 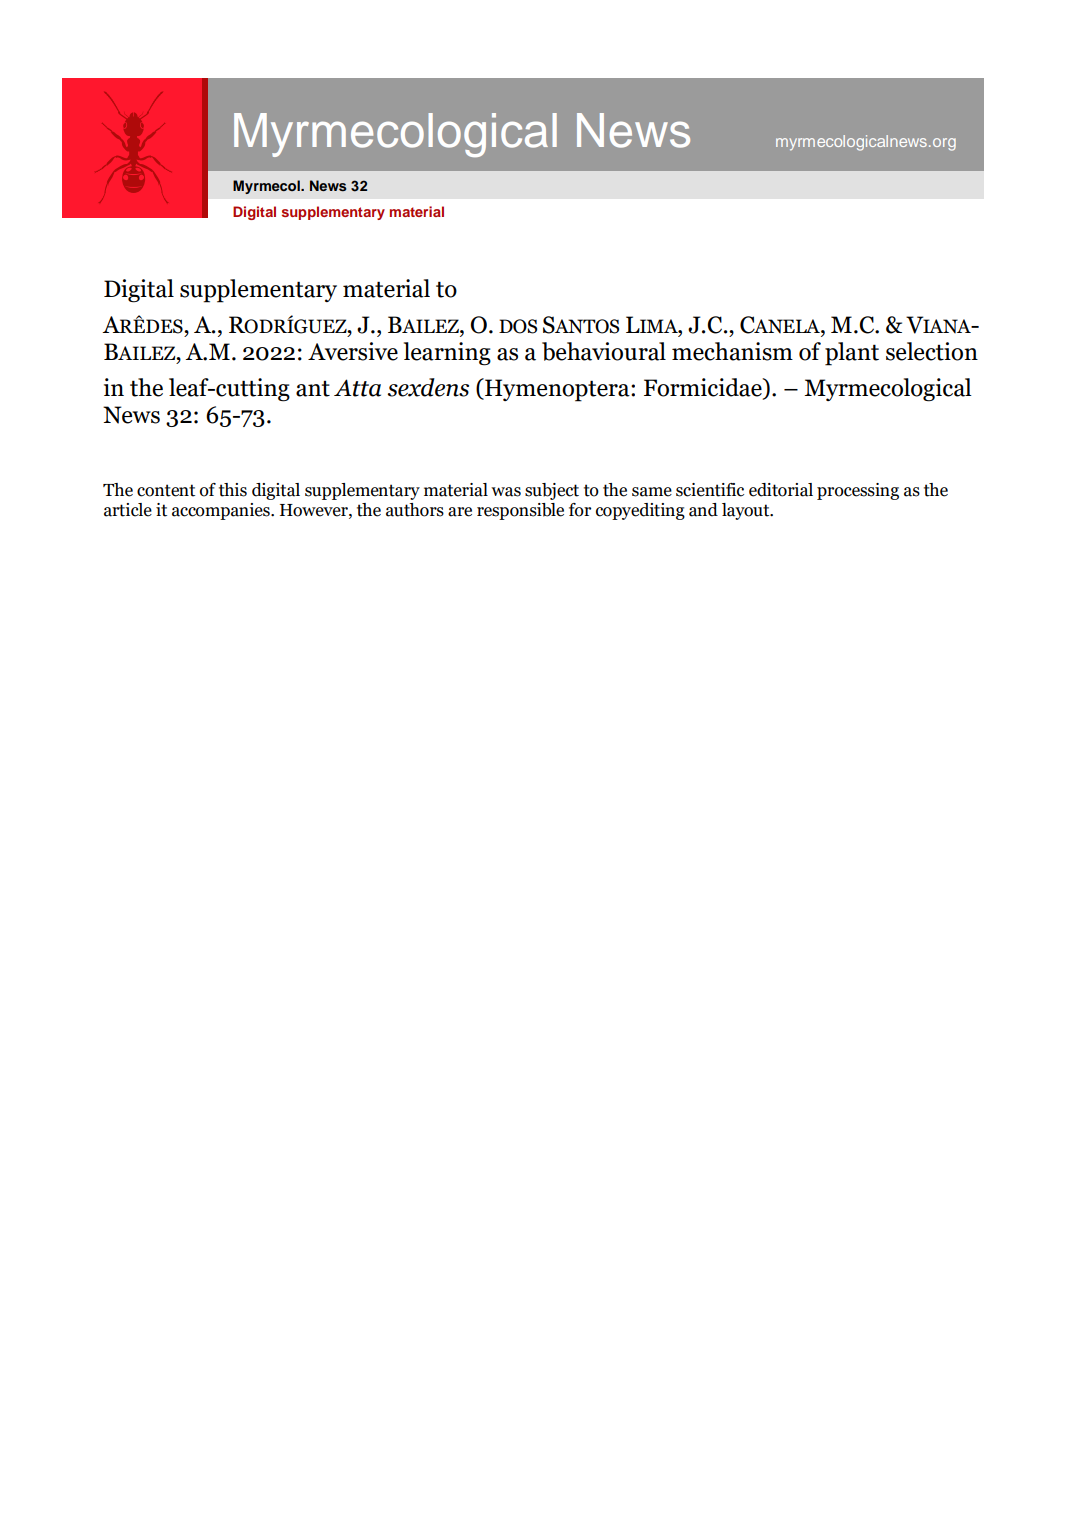 What do you see at coordinates (518, 326) in the page?
I see `DOS` at bounding box center [518, 326].
